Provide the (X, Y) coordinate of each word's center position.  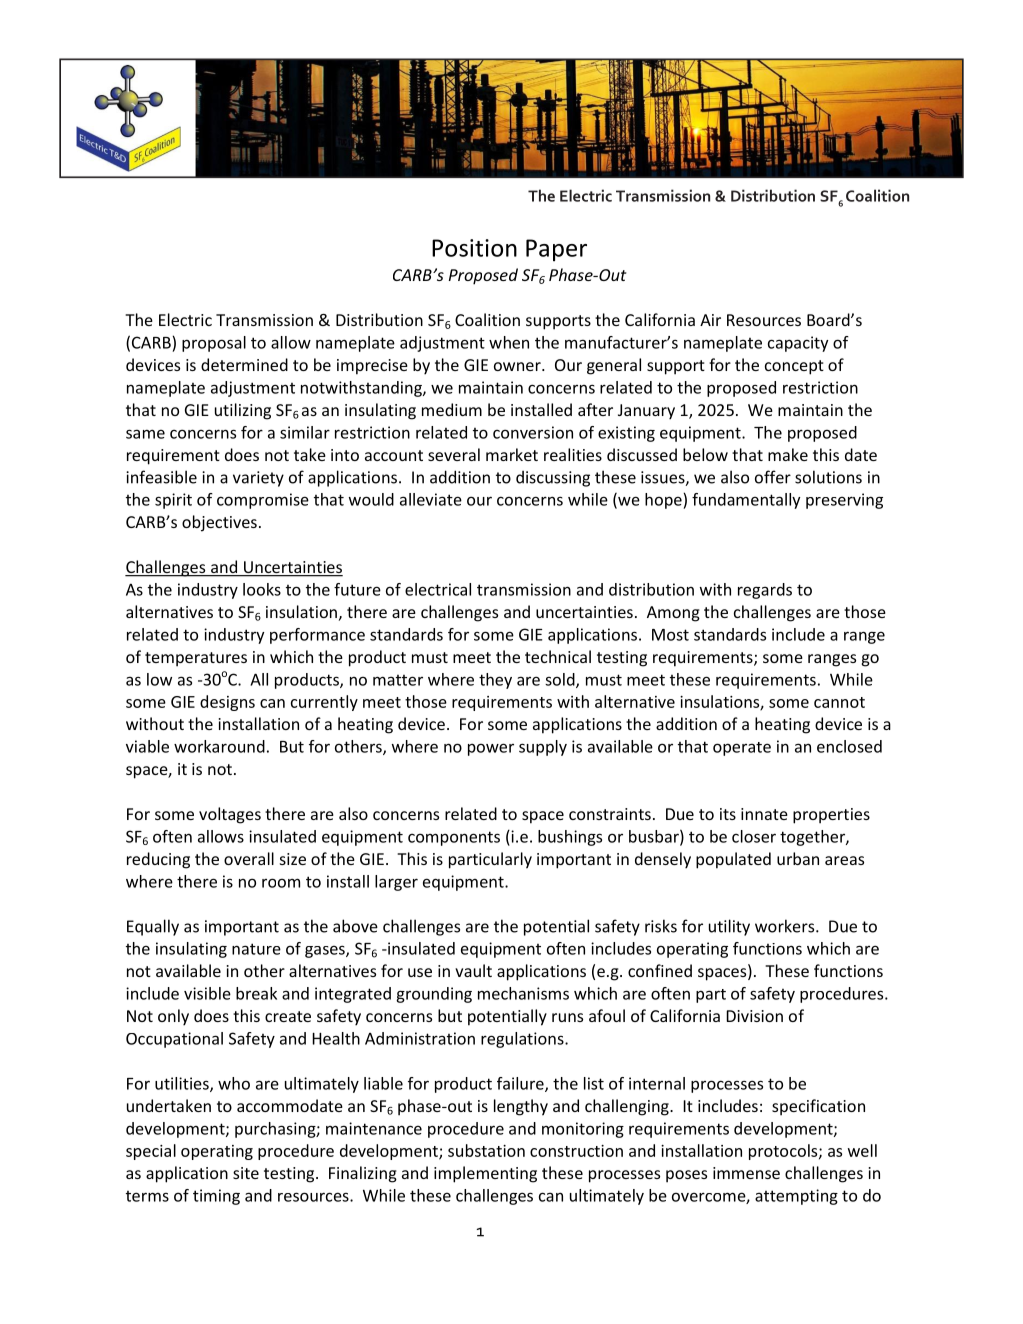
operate (742, 749)
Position (474, 248)
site (246, 1173)
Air (710, 320)
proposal (214, 344)
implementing (485, 1174)
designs (227, 703)
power (491, 749)
